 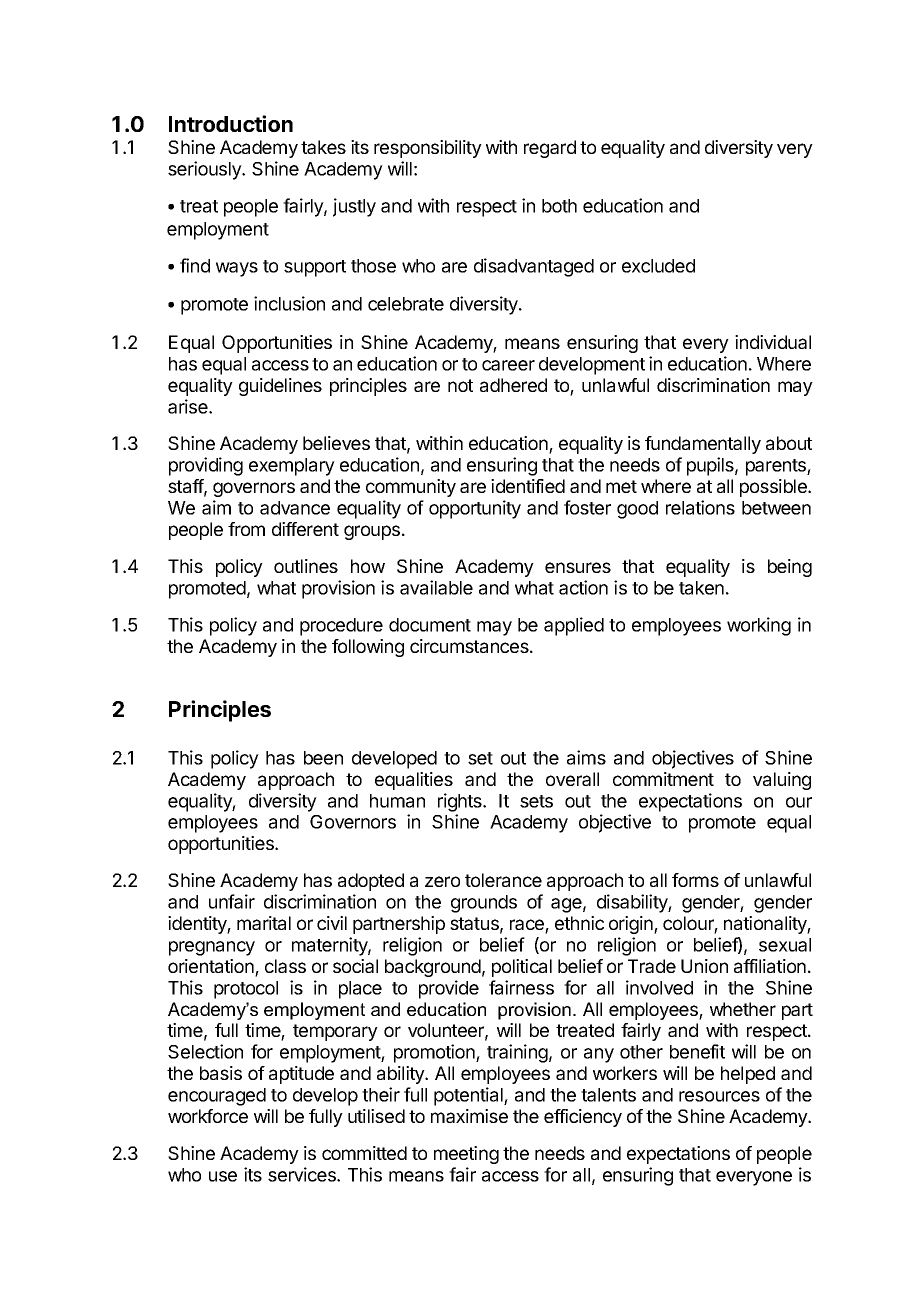 I want to click on procedure, so click(x=341, y=627).
